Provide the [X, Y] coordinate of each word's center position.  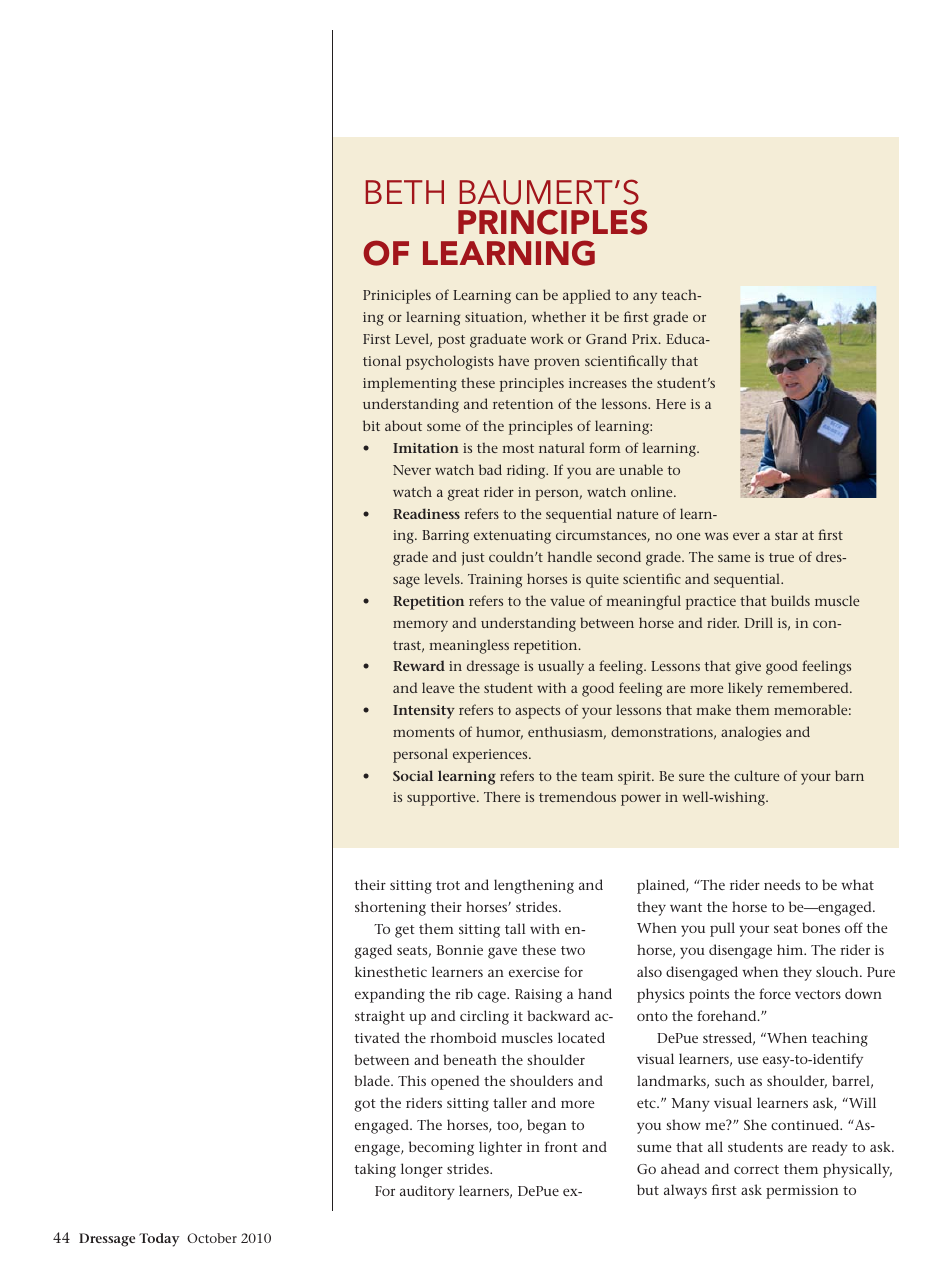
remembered [809, 687]
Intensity [424, 712]
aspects [537, 712]
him [791, 949]
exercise [534, 972]
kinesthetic [391, 971]
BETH [405, 192]
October [212, 1238]
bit [371, 425]
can [527, 296]
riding [527, 471]
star [786, 535]
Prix [646, 339]
